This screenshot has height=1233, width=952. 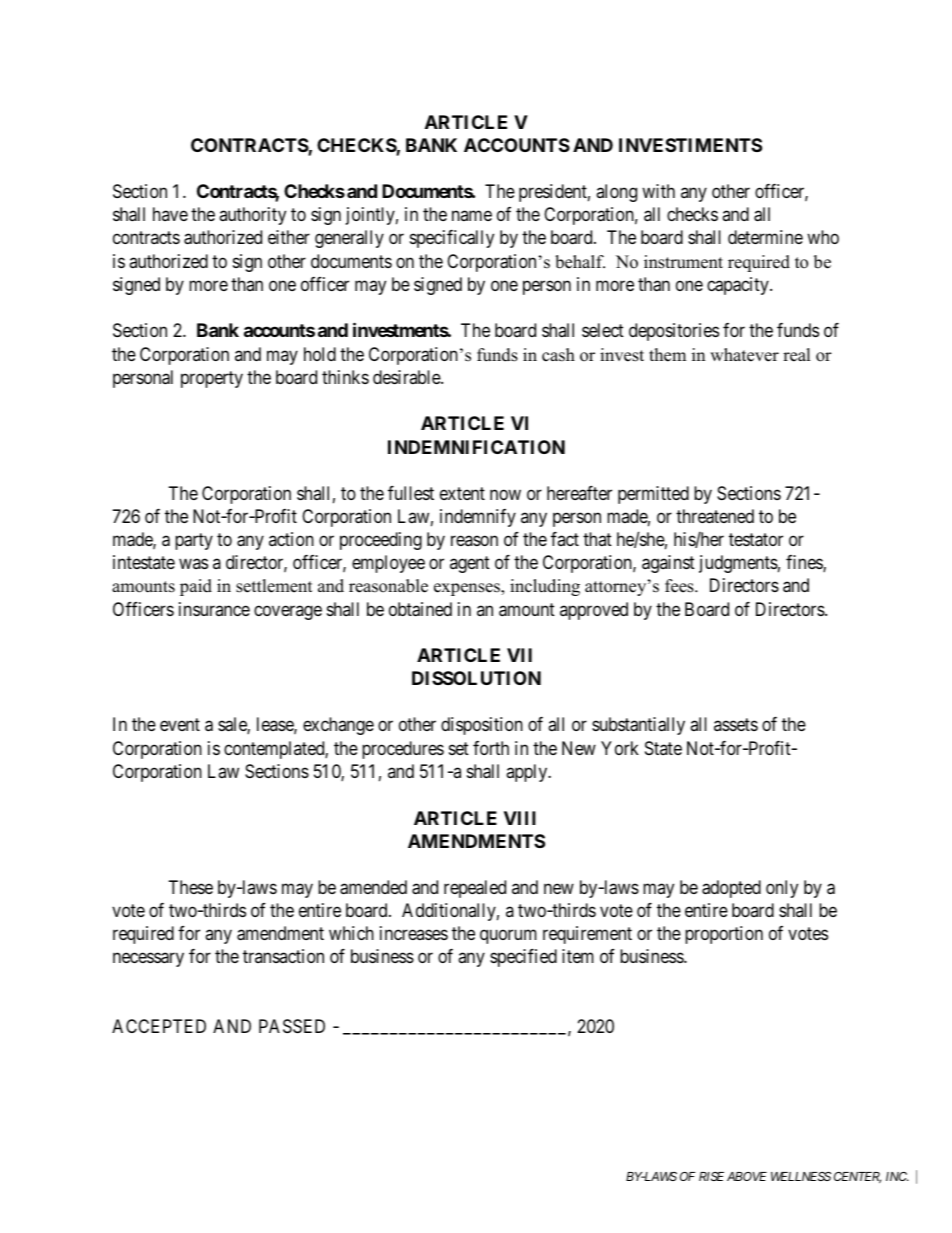 I want to click on name, so click(x=472, y=216).
